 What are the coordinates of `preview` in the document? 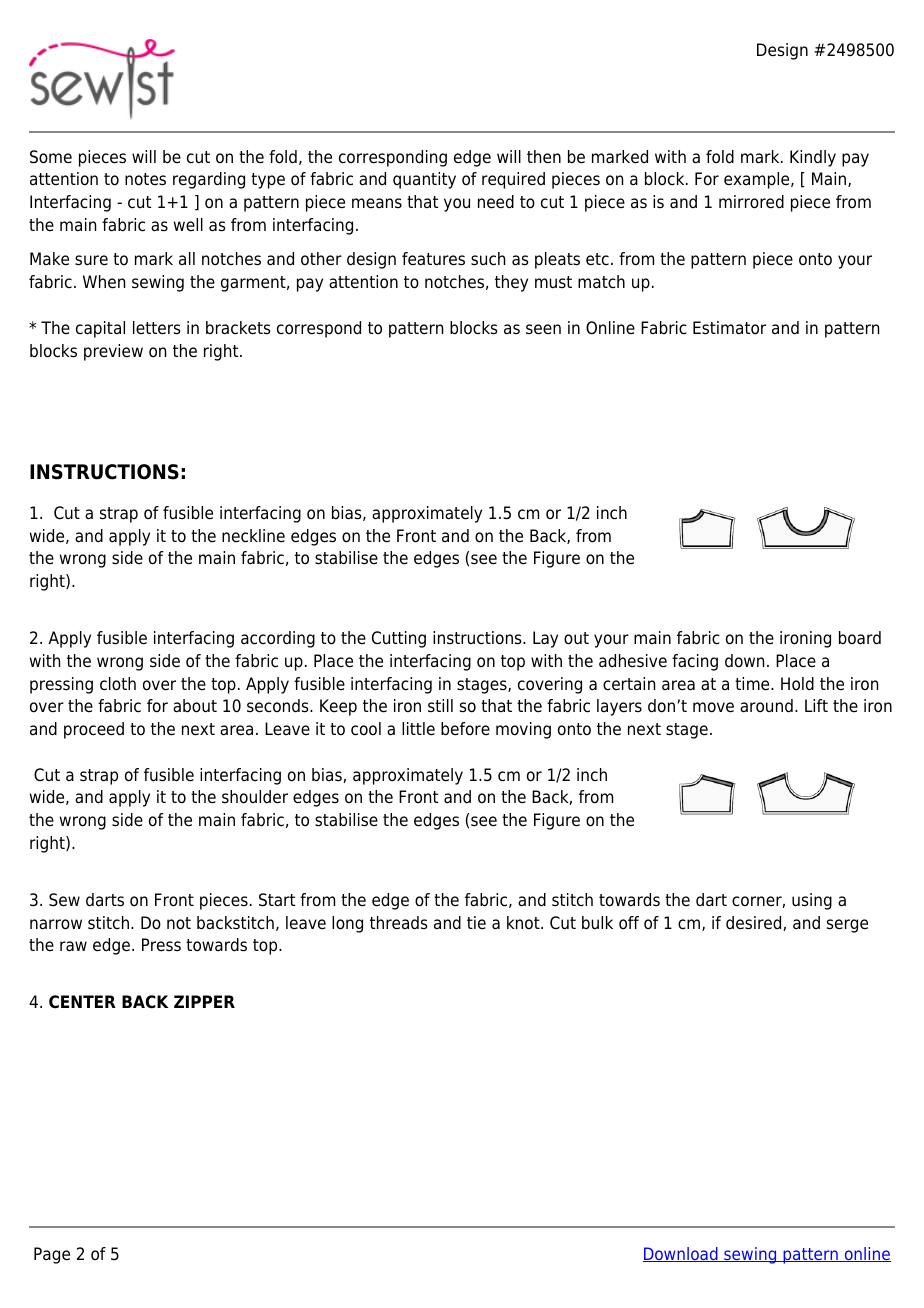 It's located at (113, 352).
